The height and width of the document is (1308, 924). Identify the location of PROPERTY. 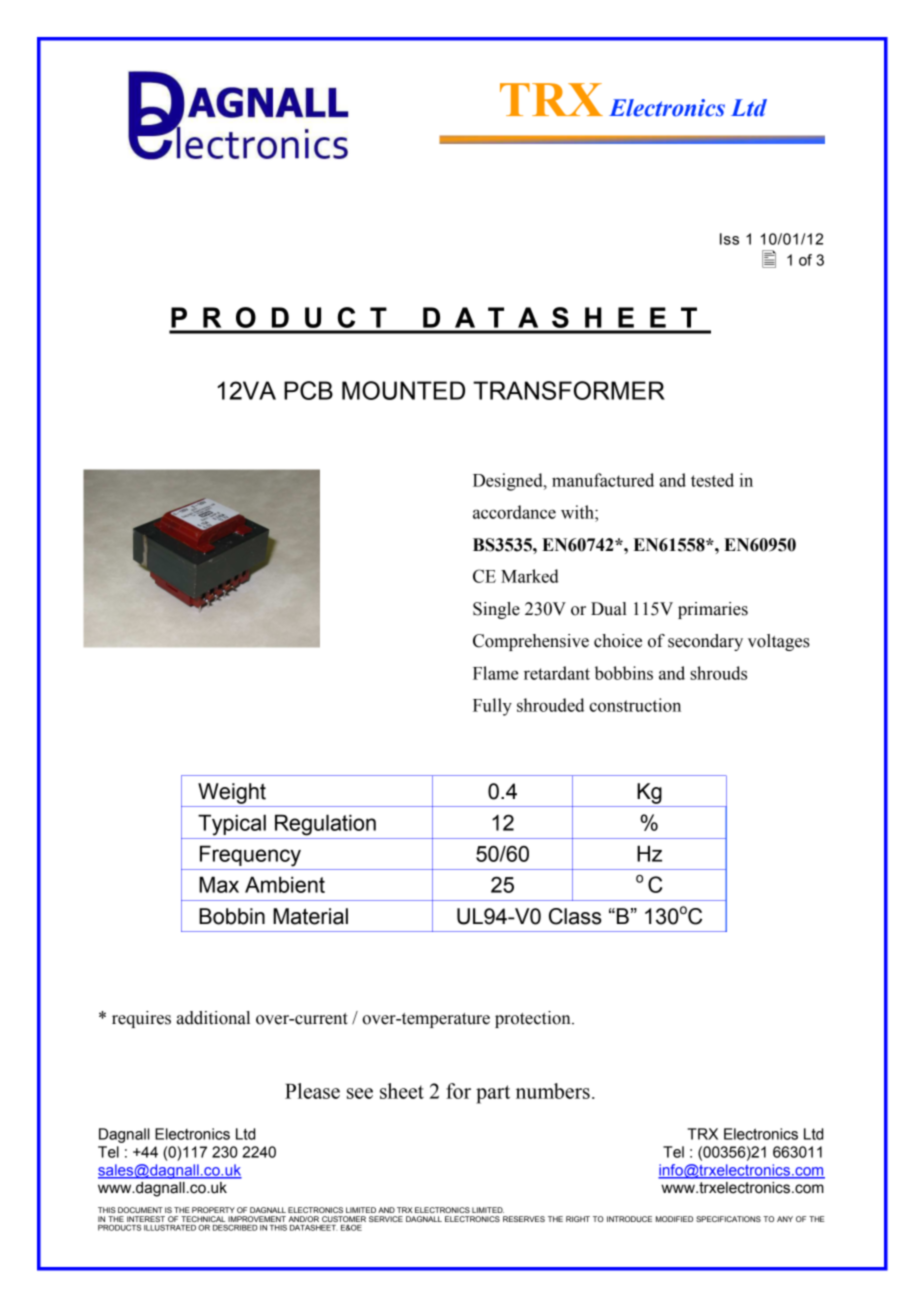
(213, 1210).
